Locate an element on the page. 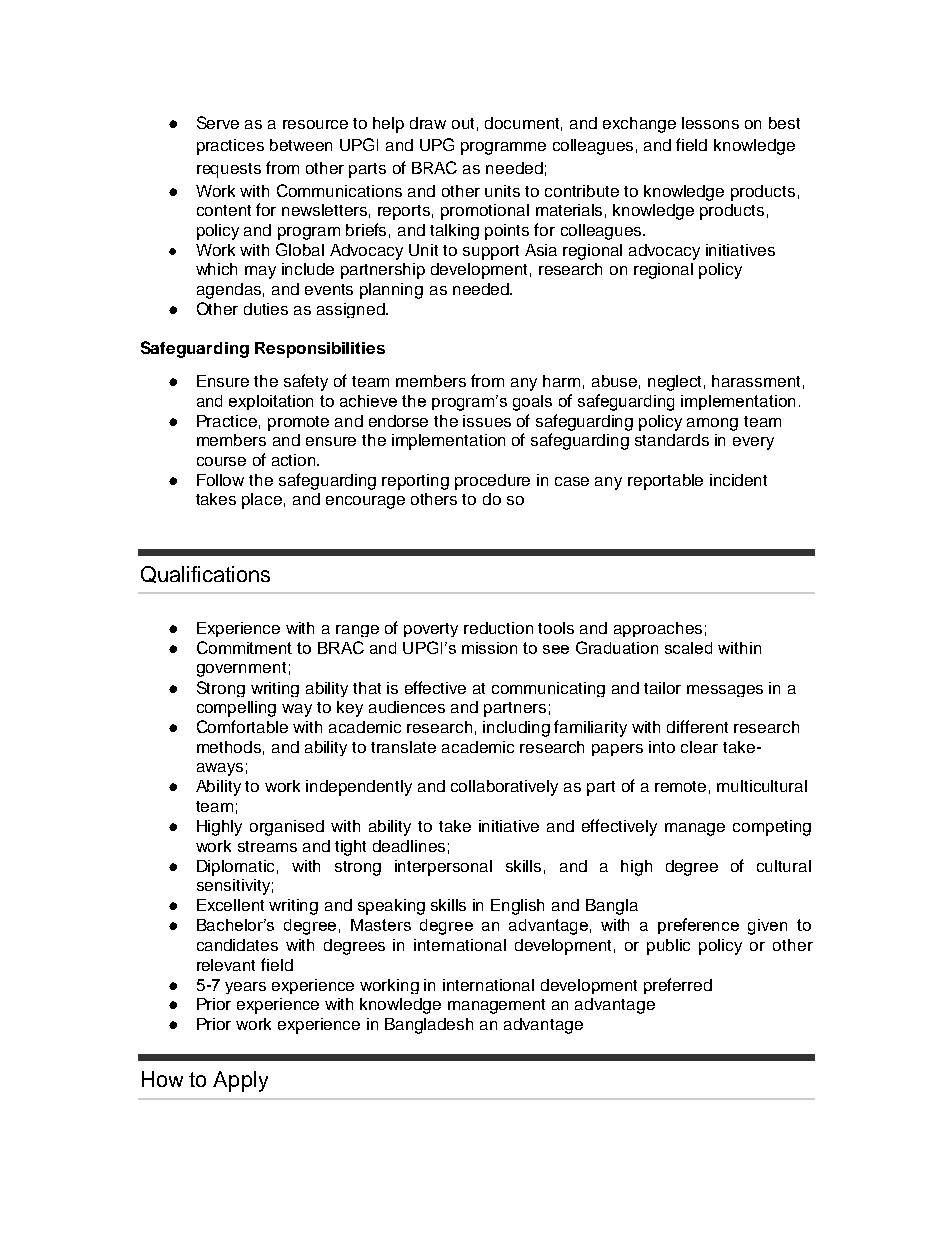 The width and height of the image is (952, 1233). lessons is located at coordinates (710, 123).
